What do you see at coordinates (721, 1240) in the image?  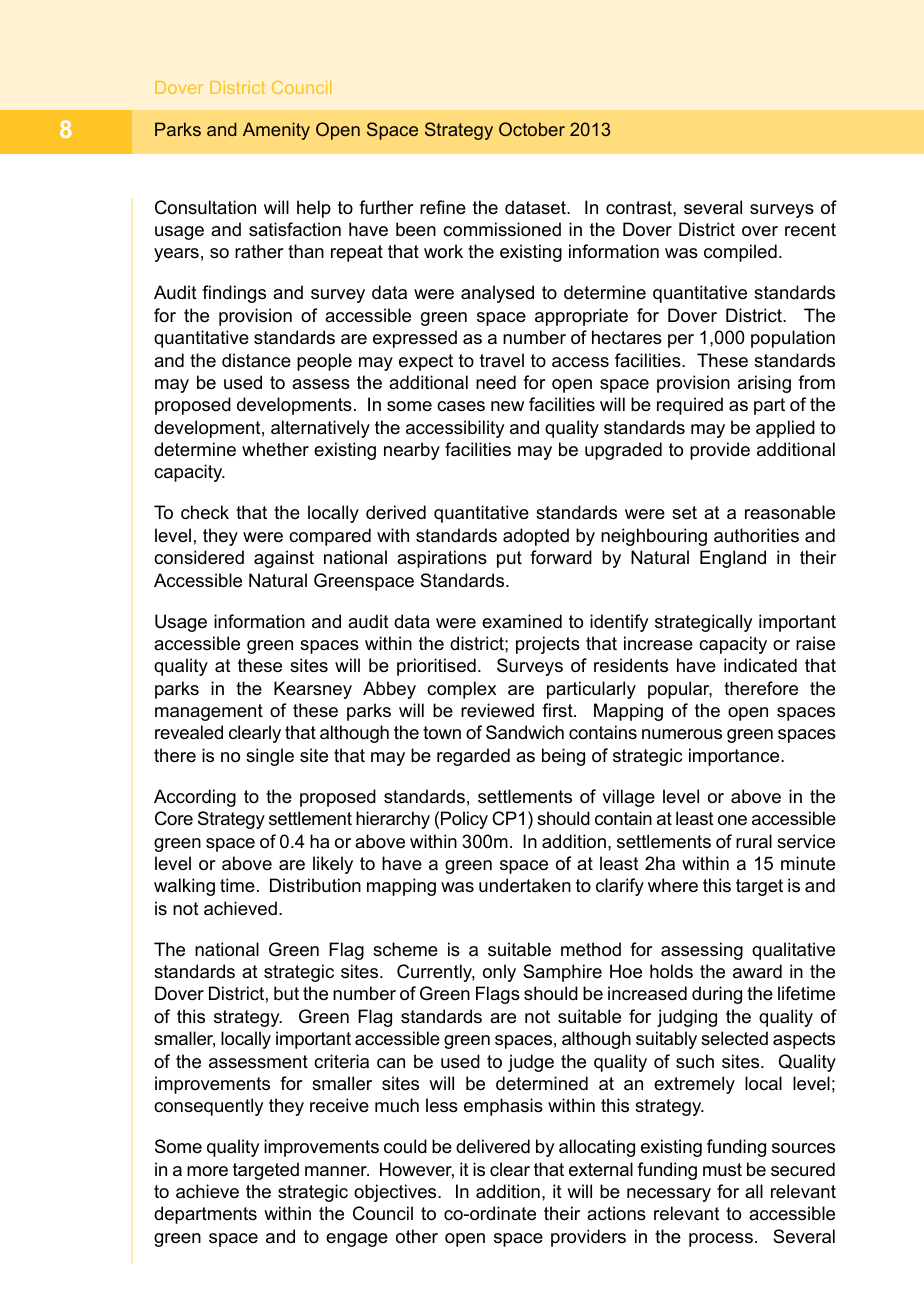 I see `process` at bounding box center [721, 1240].
